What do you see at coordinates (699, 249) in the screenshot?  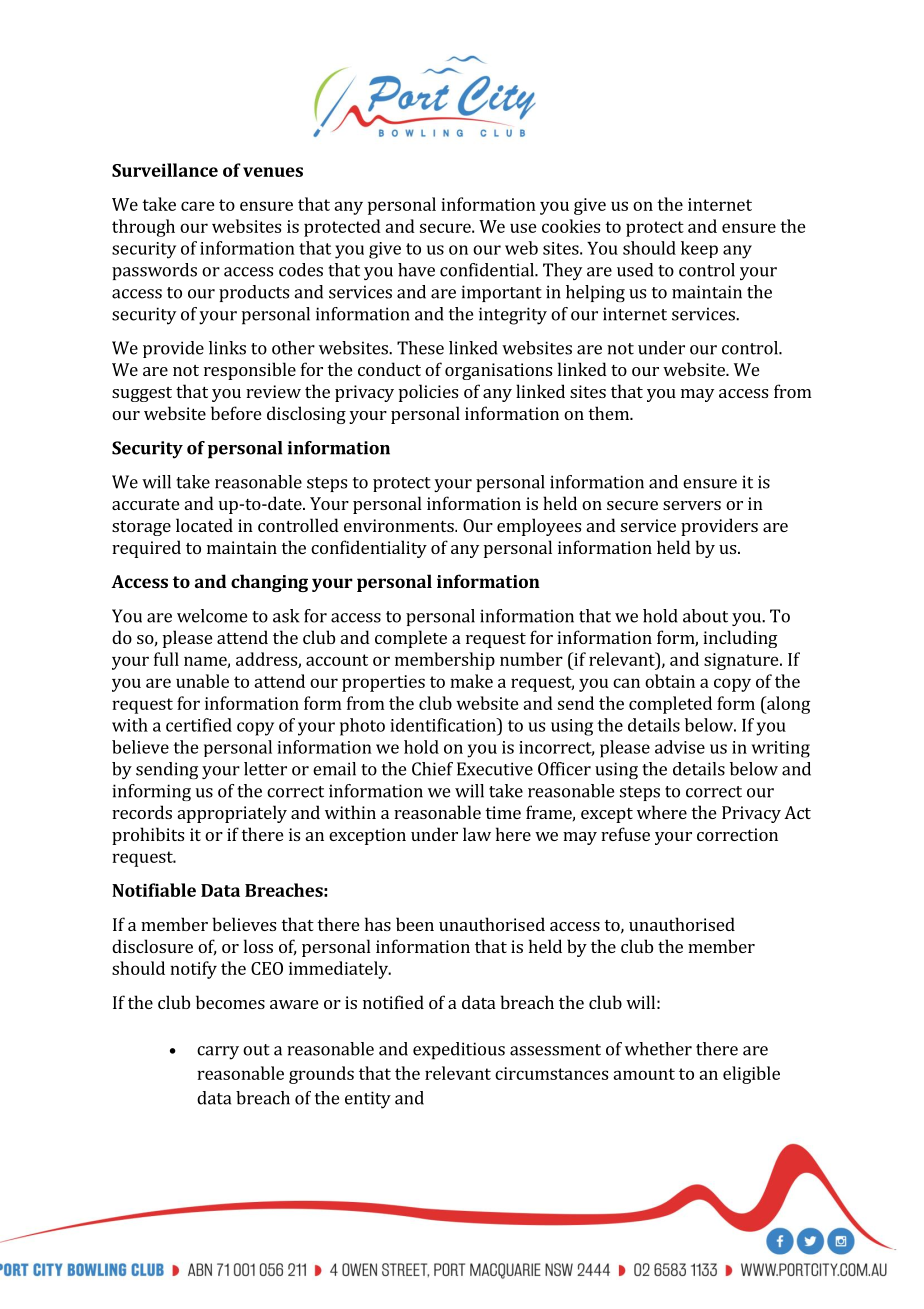 I see `keep` at bounding box center [699, 249].
